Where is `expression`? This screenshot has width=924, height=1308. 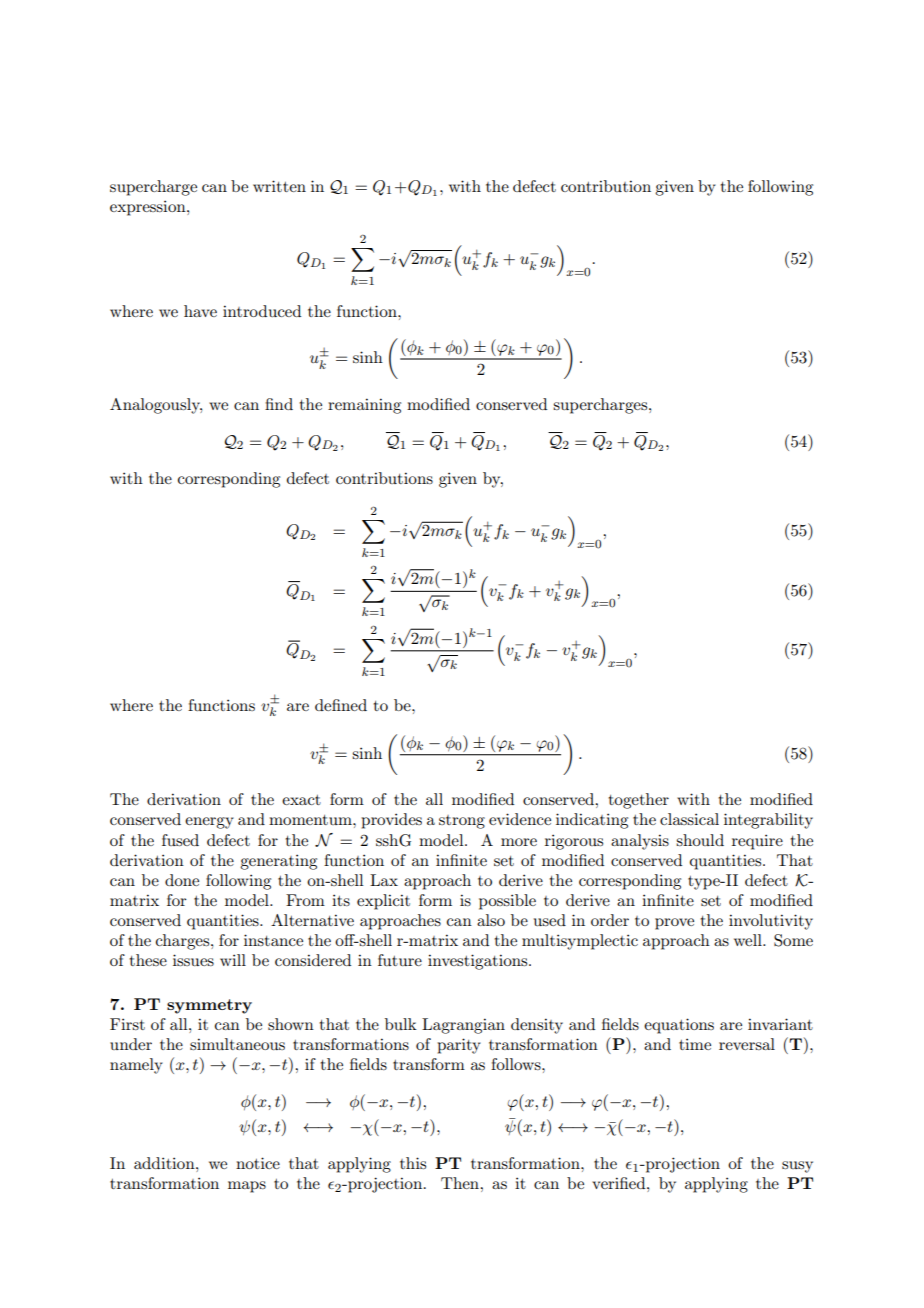
expression is located at coordinates (149, 208).
